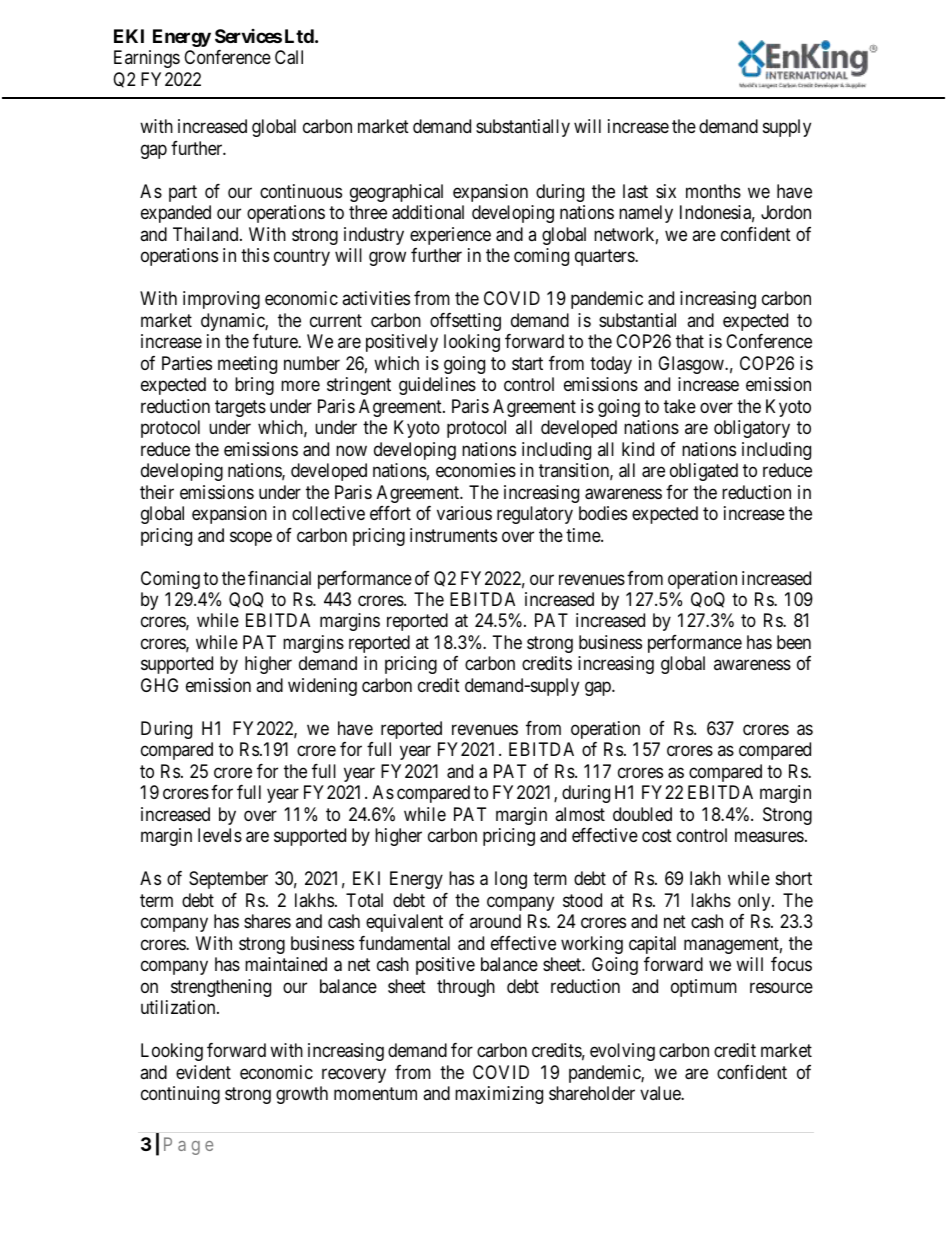 This image has width=952, height=1233. I want to click on take, so click(680, 406).
